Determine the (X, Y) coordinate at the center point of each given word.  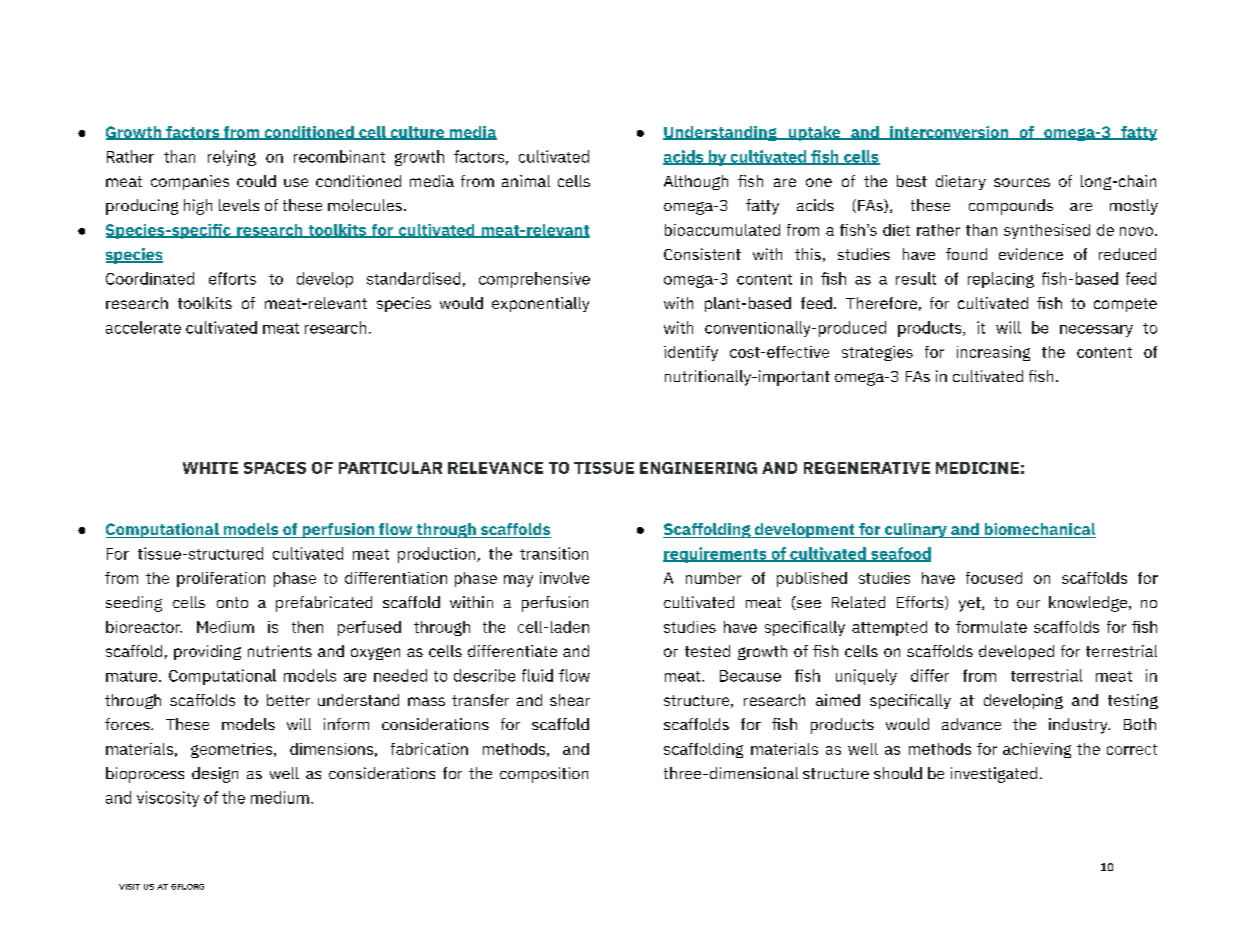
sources (1022, 182)
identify (691, 353)
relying (232, 158)
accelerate (143, 327)
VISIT (129, 887)
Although (696, 182)
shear (570, 700)
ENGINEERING (698, 468)
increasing (993, 353)
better (288, 700)
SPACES (275, 468)
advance (971, 724)
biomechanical (1039, 530)
